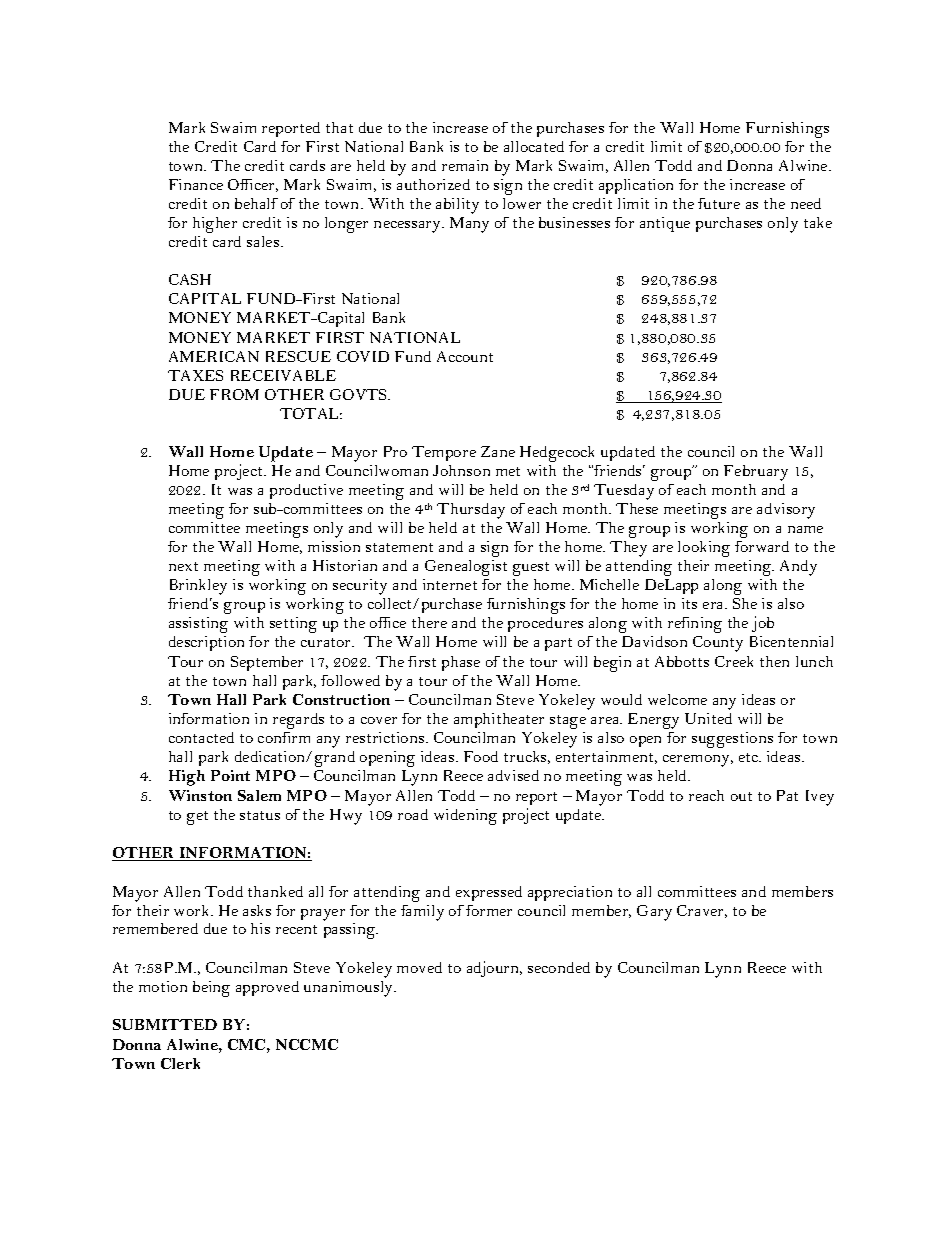 This screenshot has width=952, height=1233. Describe the element at coordinates (196, 184) in the screenshot. I see `Finance` at that location.
